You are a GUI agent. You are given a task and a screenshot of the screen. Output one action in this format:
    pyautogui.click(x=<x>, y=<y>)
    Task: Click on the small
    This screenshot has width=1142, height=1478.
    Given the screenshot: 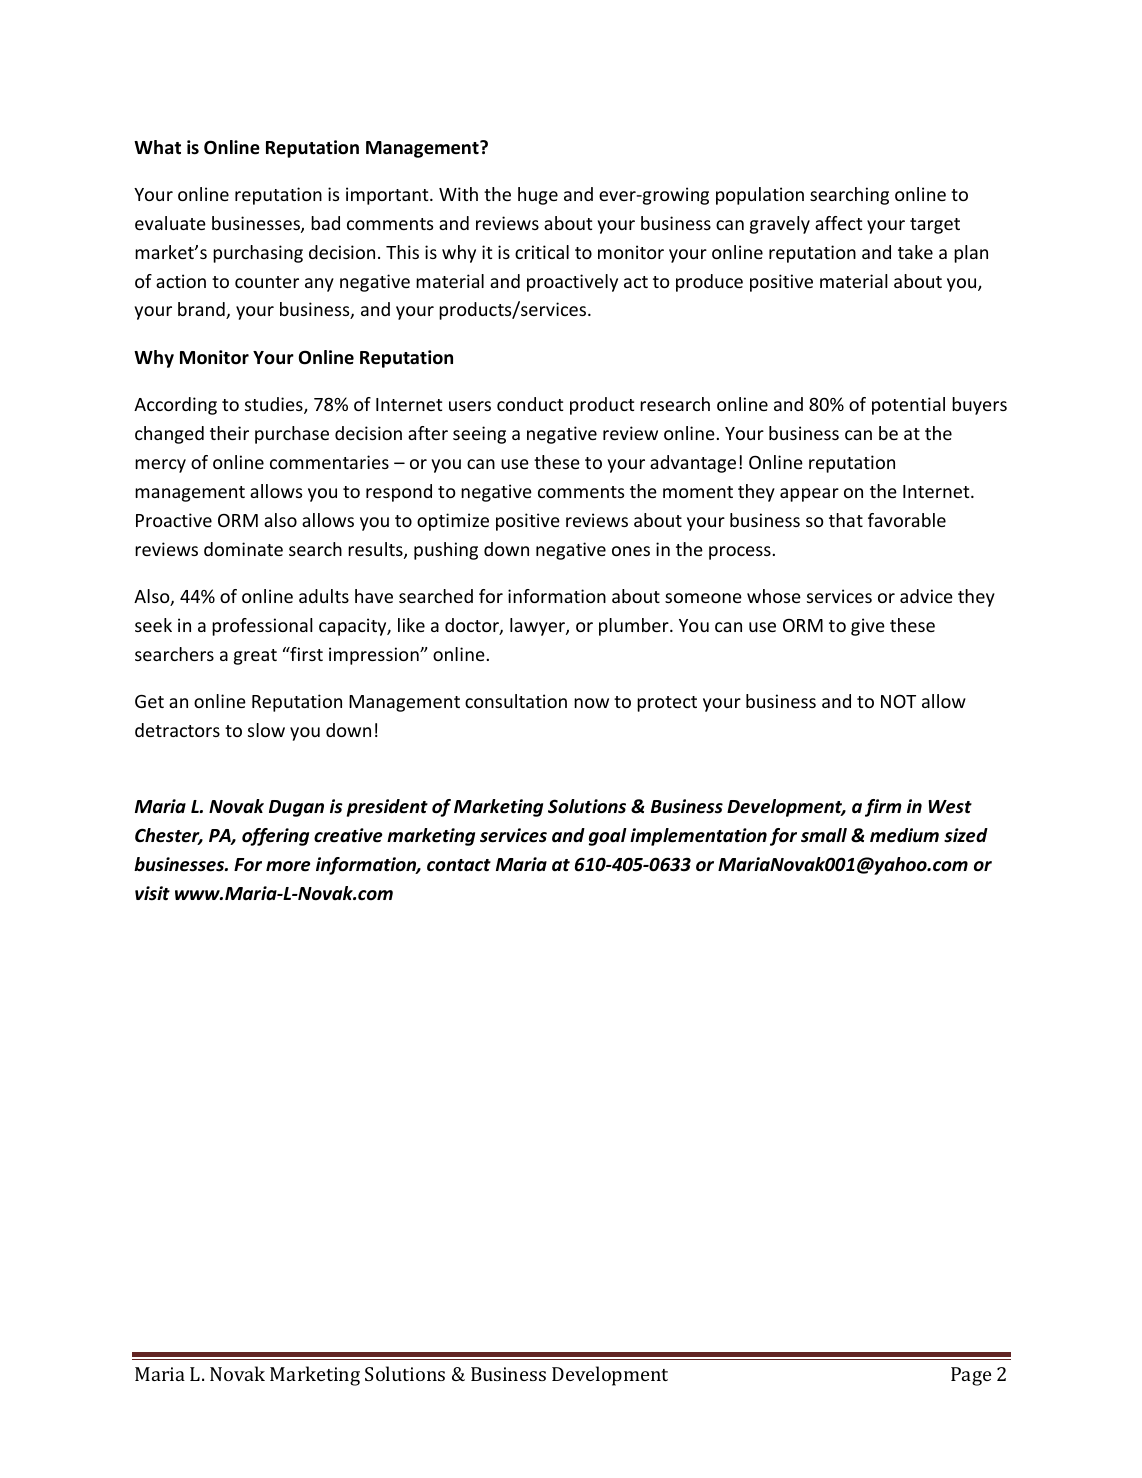 What is the action you would take?
    pyautogui.click(x=824, y=835)
